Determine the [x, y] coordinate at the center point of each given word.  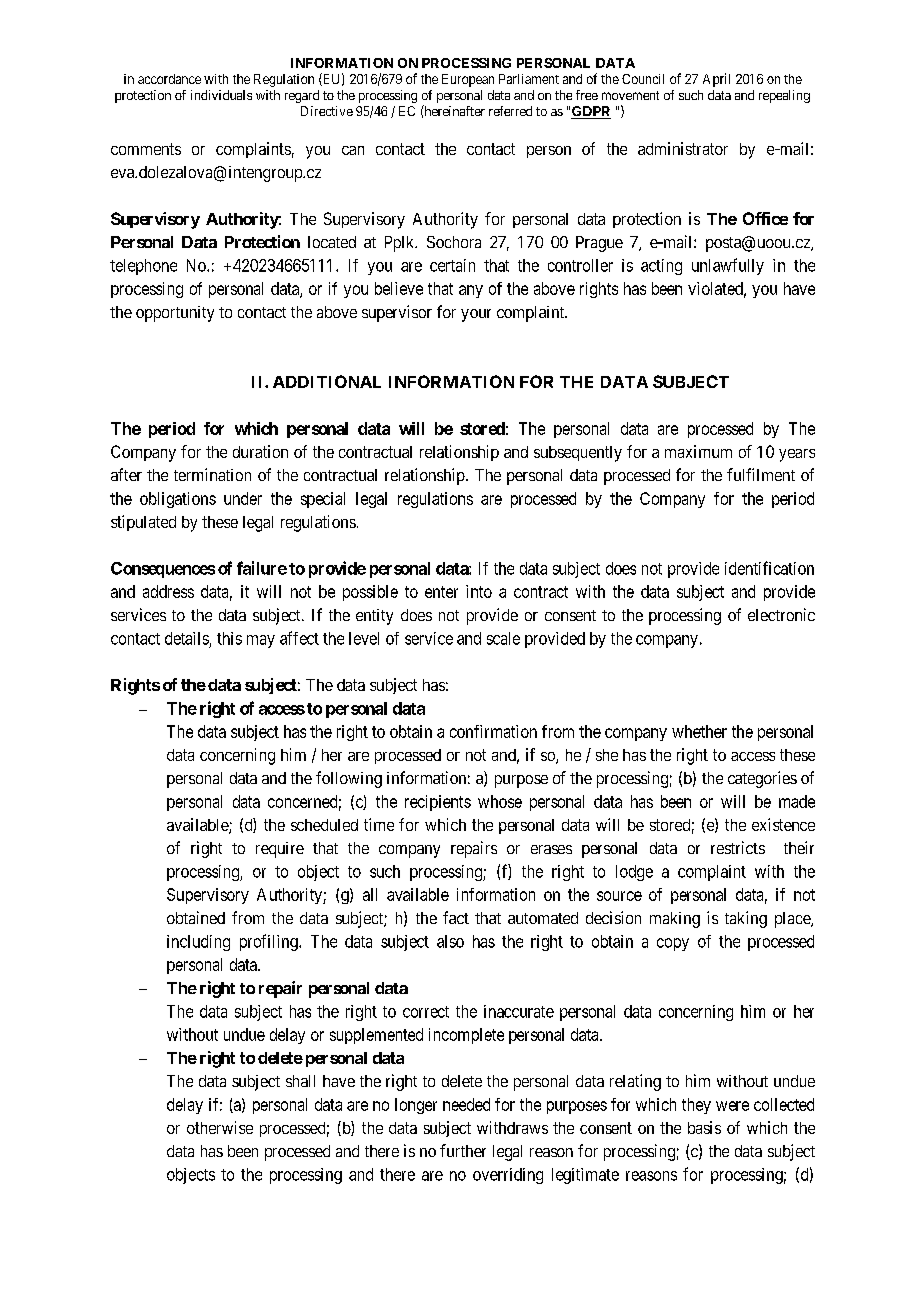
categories [762, 779]
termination [212, 474]
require [280, 850]
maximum [698, 451]
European [468, 80]
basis [704, 1127]
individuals [221, 95]
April [716, 80]
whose [500, 801]
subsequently [578, 454]
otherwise [220, 1127]
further [463, 1150]
